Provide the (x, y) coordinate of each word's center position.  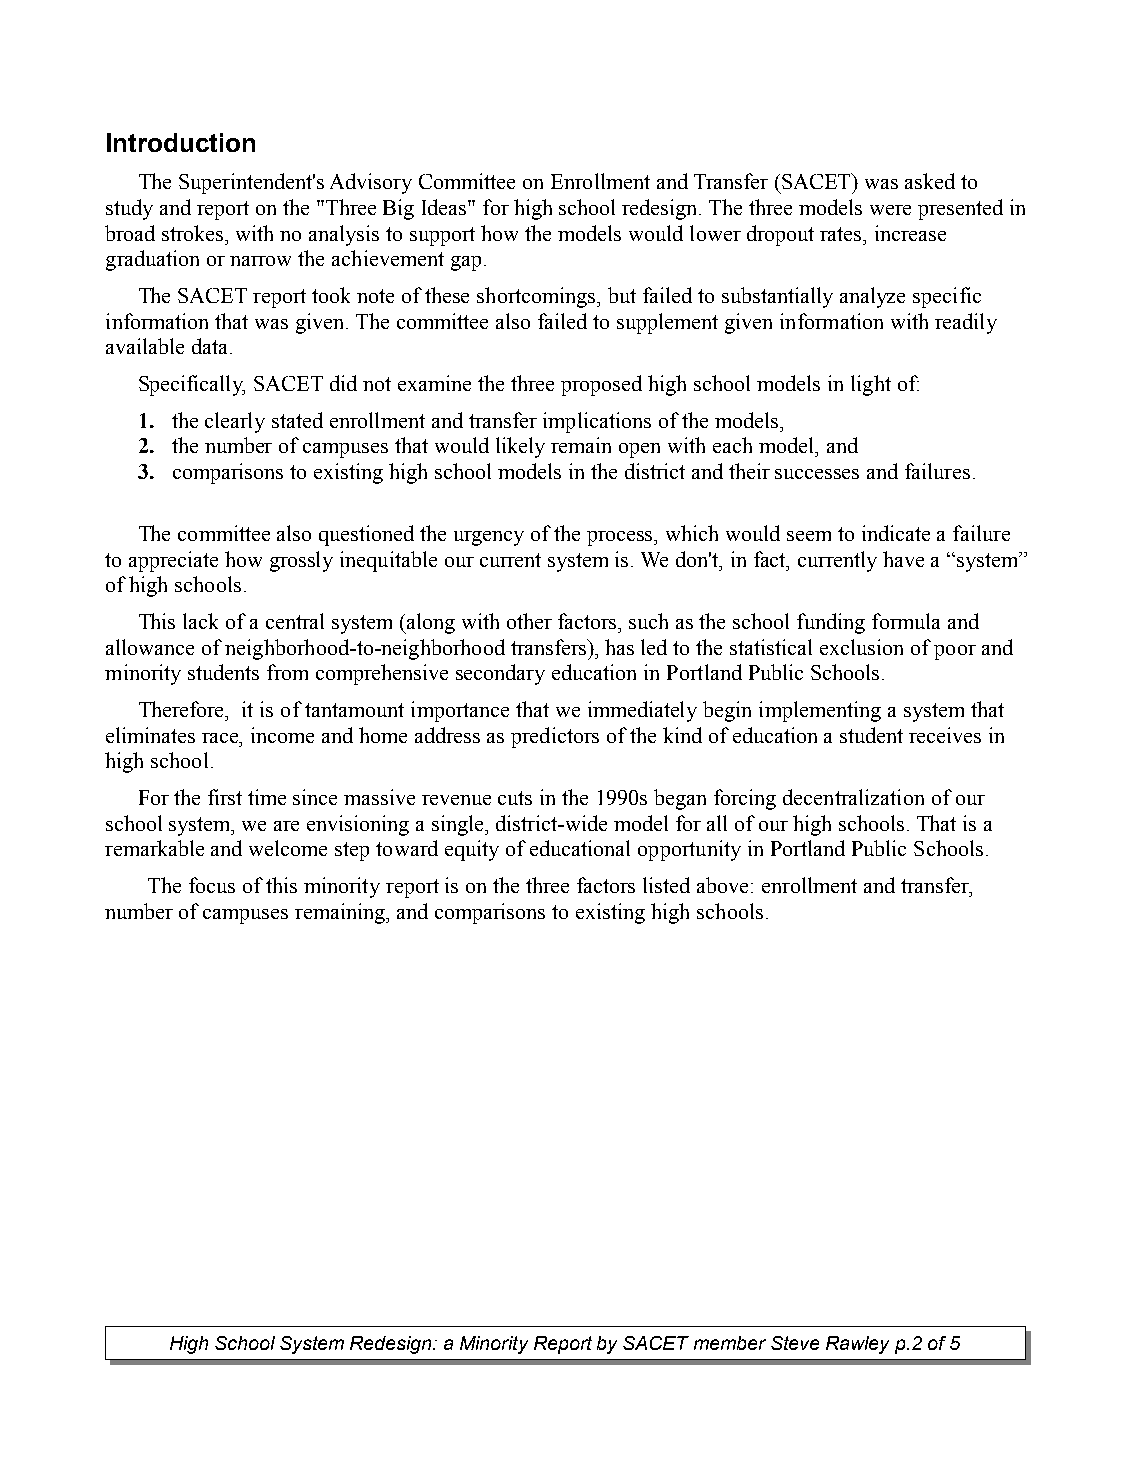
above (722, 885)
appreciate (173, 561)
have (903, 559)
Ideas (445, 207)
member (730, 1343)
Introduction (181, 142)
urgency (489, 538)
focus (212, 885)
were (890, 210)
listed (666, 885)
